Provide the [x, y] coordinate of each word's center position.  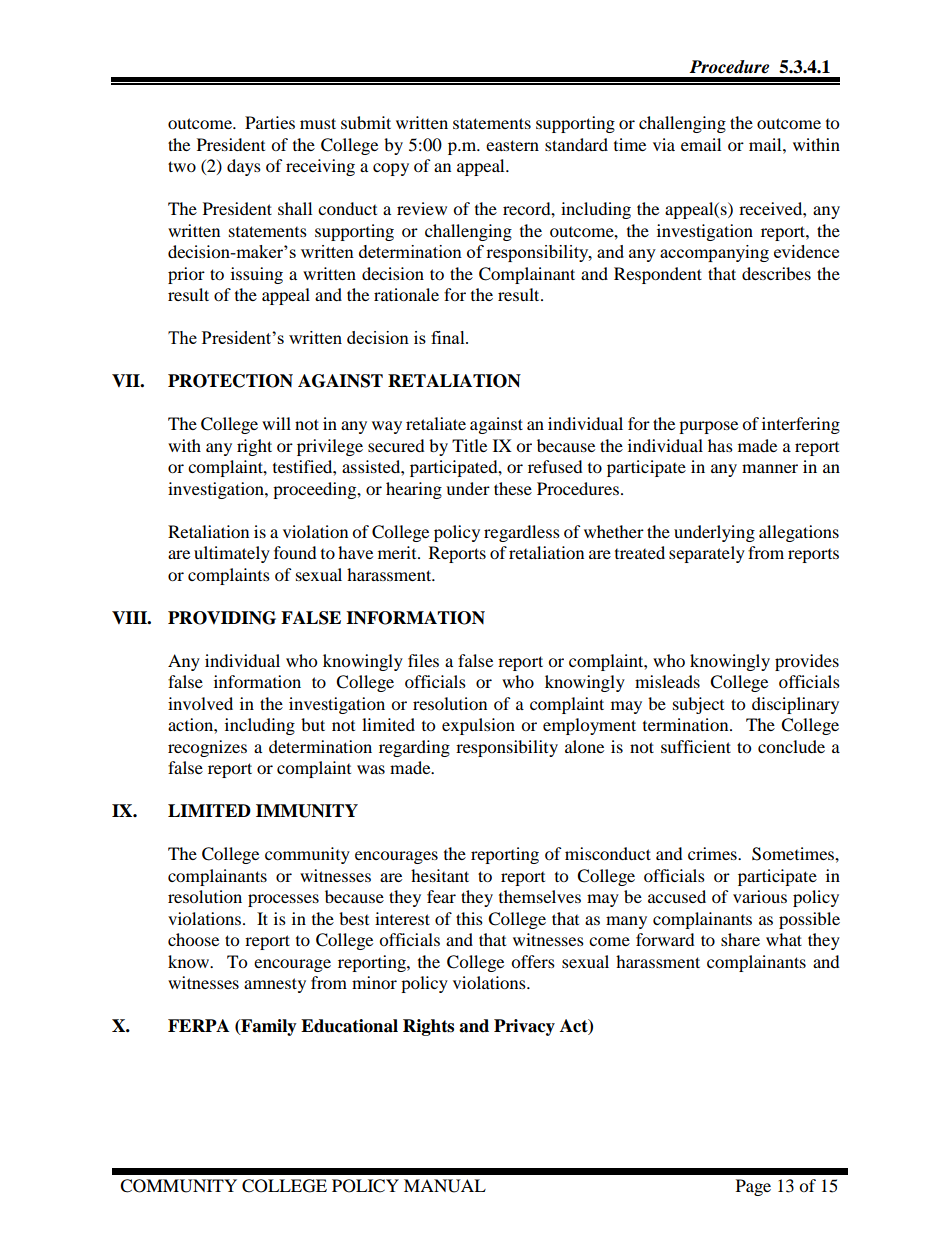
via [664, 144]
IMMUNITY [307, 811]
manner [770, 468]
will [276, 423]
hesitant [440, 875]
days [244, 167]
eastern [512, 145]
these [513, 488]
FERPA [198, 1025]
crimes [713, 853]
